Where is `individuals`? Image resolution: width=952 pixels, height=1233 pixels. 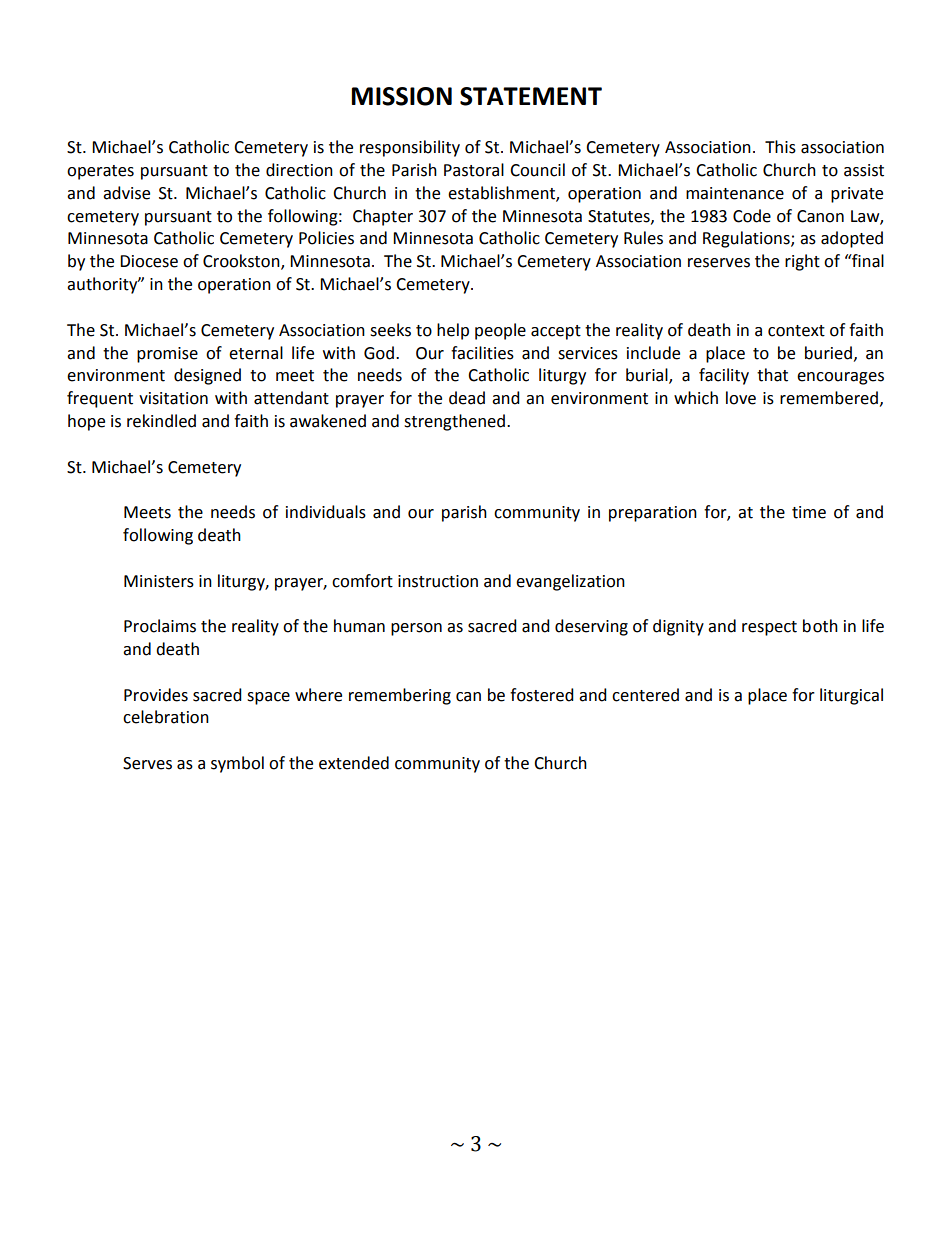 individuals is located at coordinates (326, 512).
